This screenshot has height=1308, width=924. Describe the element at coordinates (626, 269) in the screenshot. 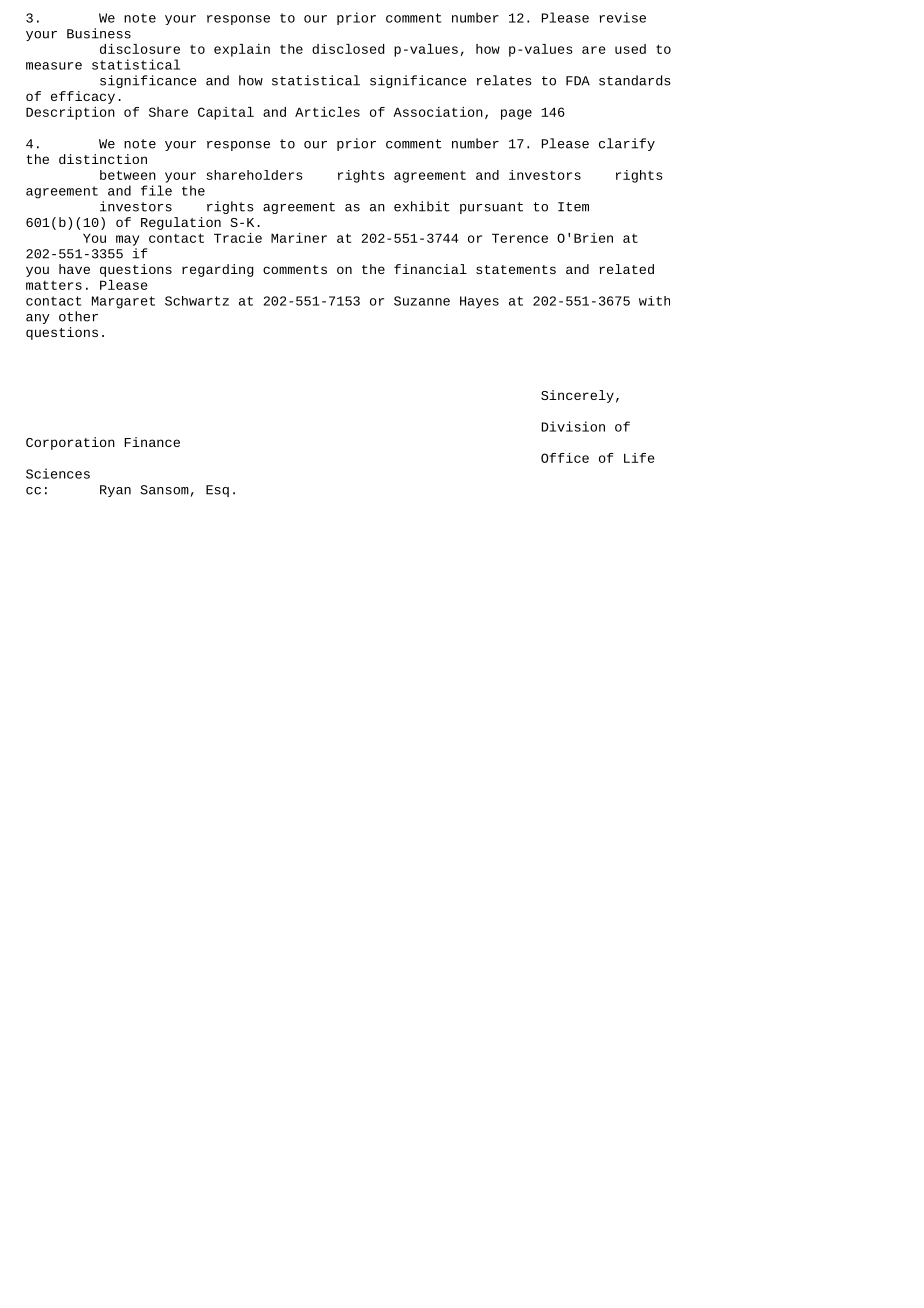

I see `related` at that location.
